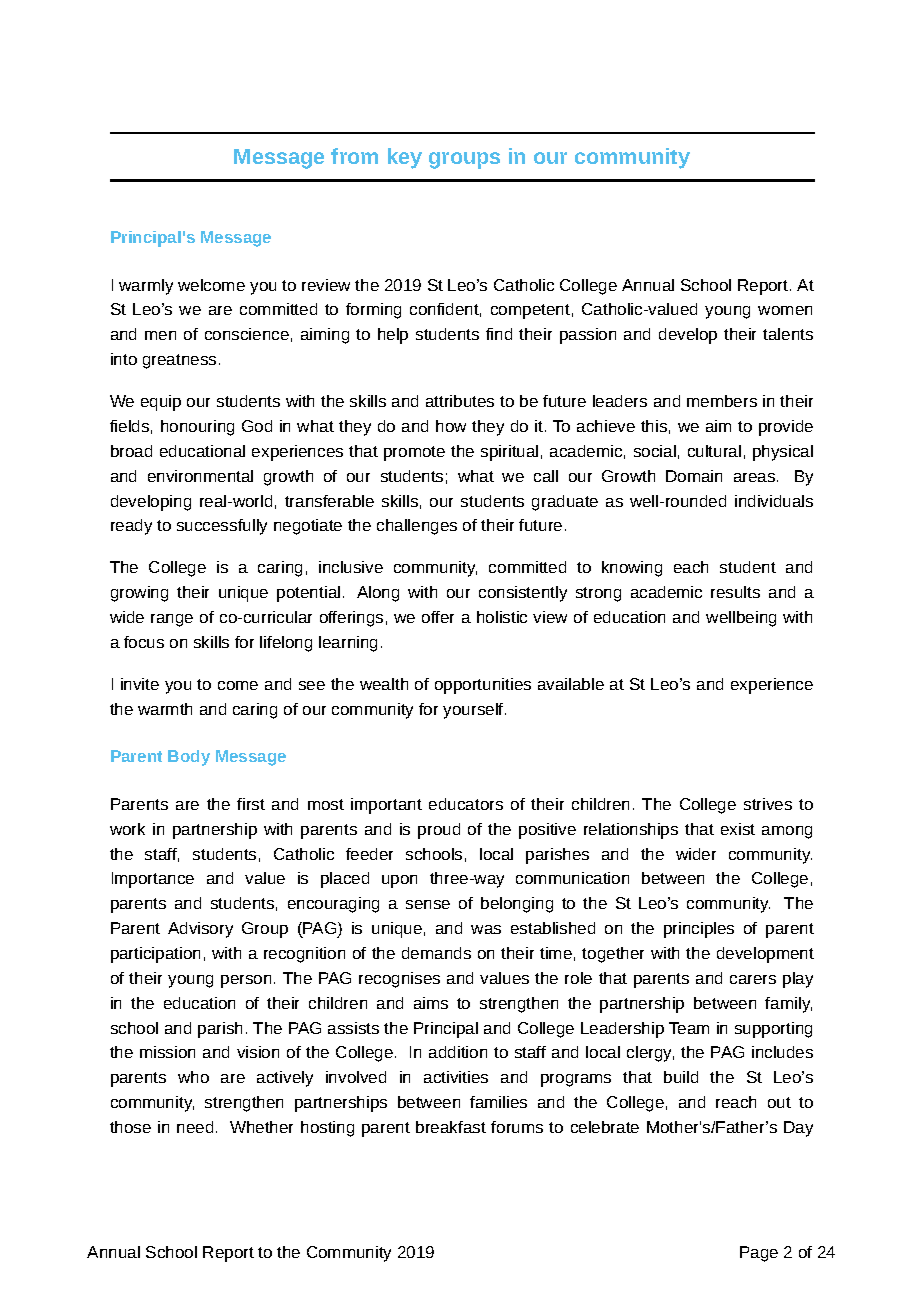 This screenshot has width=924, height=1308. I want to click on warmly, so click(146, 287).
